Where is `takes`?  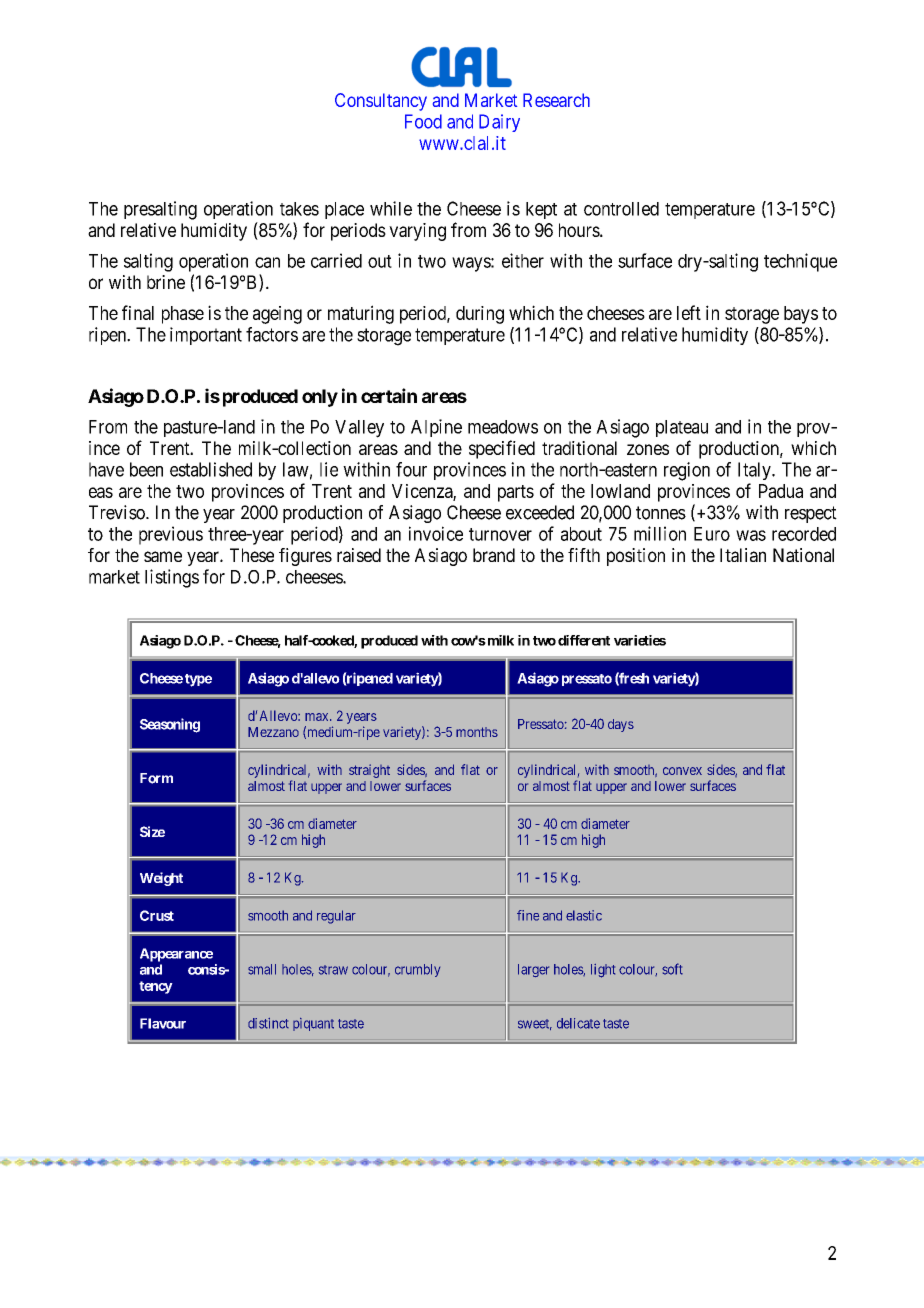 takes is located at coordinates (299, 209).
